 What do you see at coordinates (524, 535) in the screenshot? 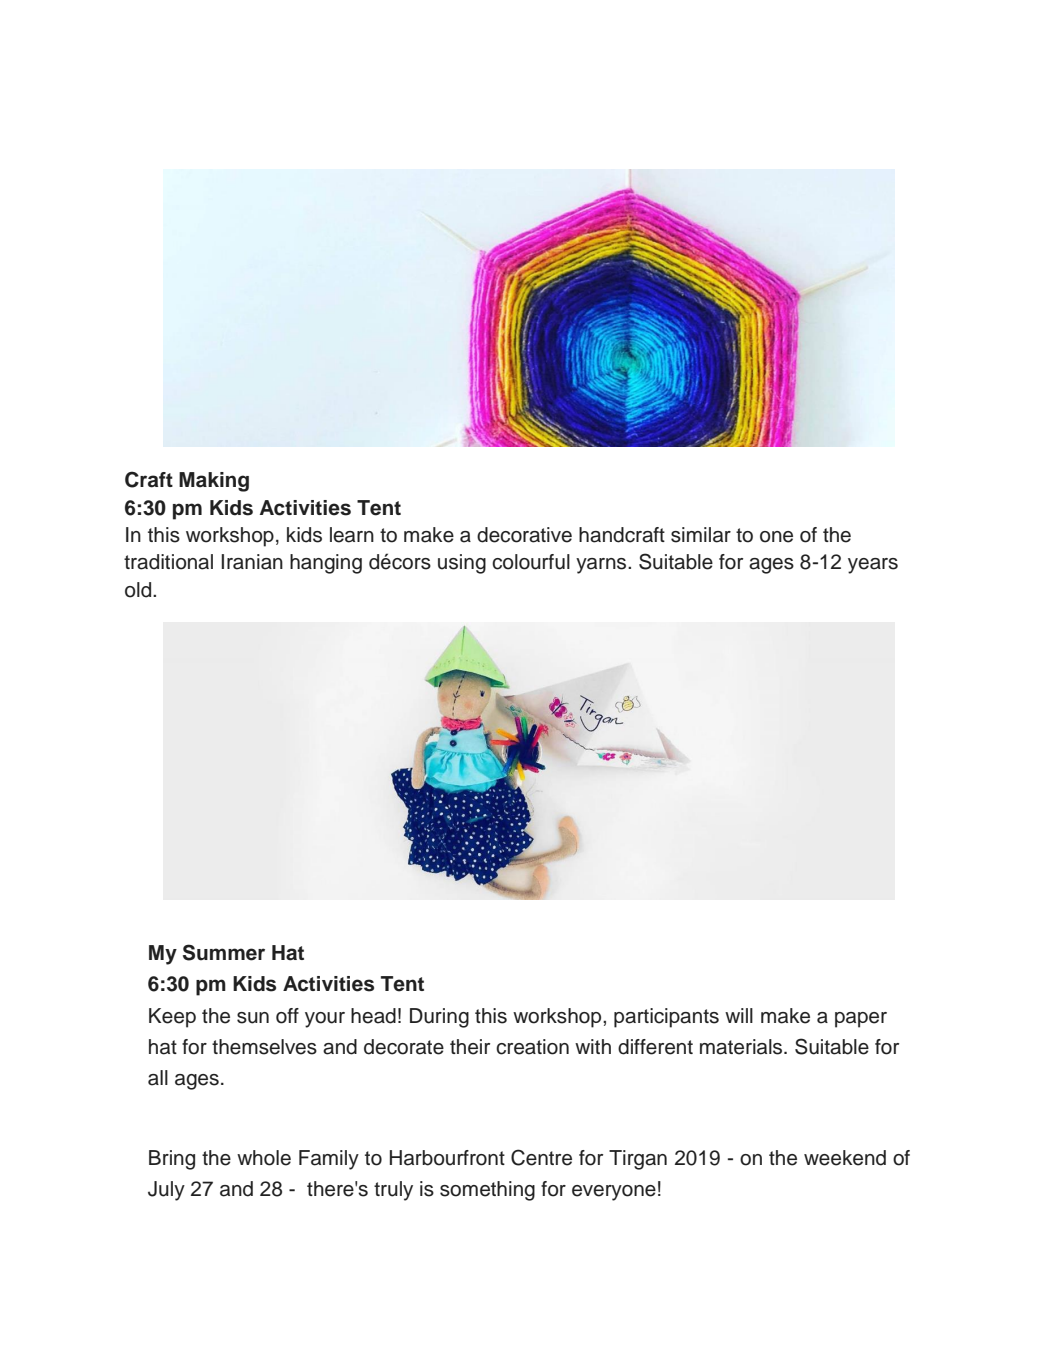
I see `decorative` at bounding box center [524, 535].
